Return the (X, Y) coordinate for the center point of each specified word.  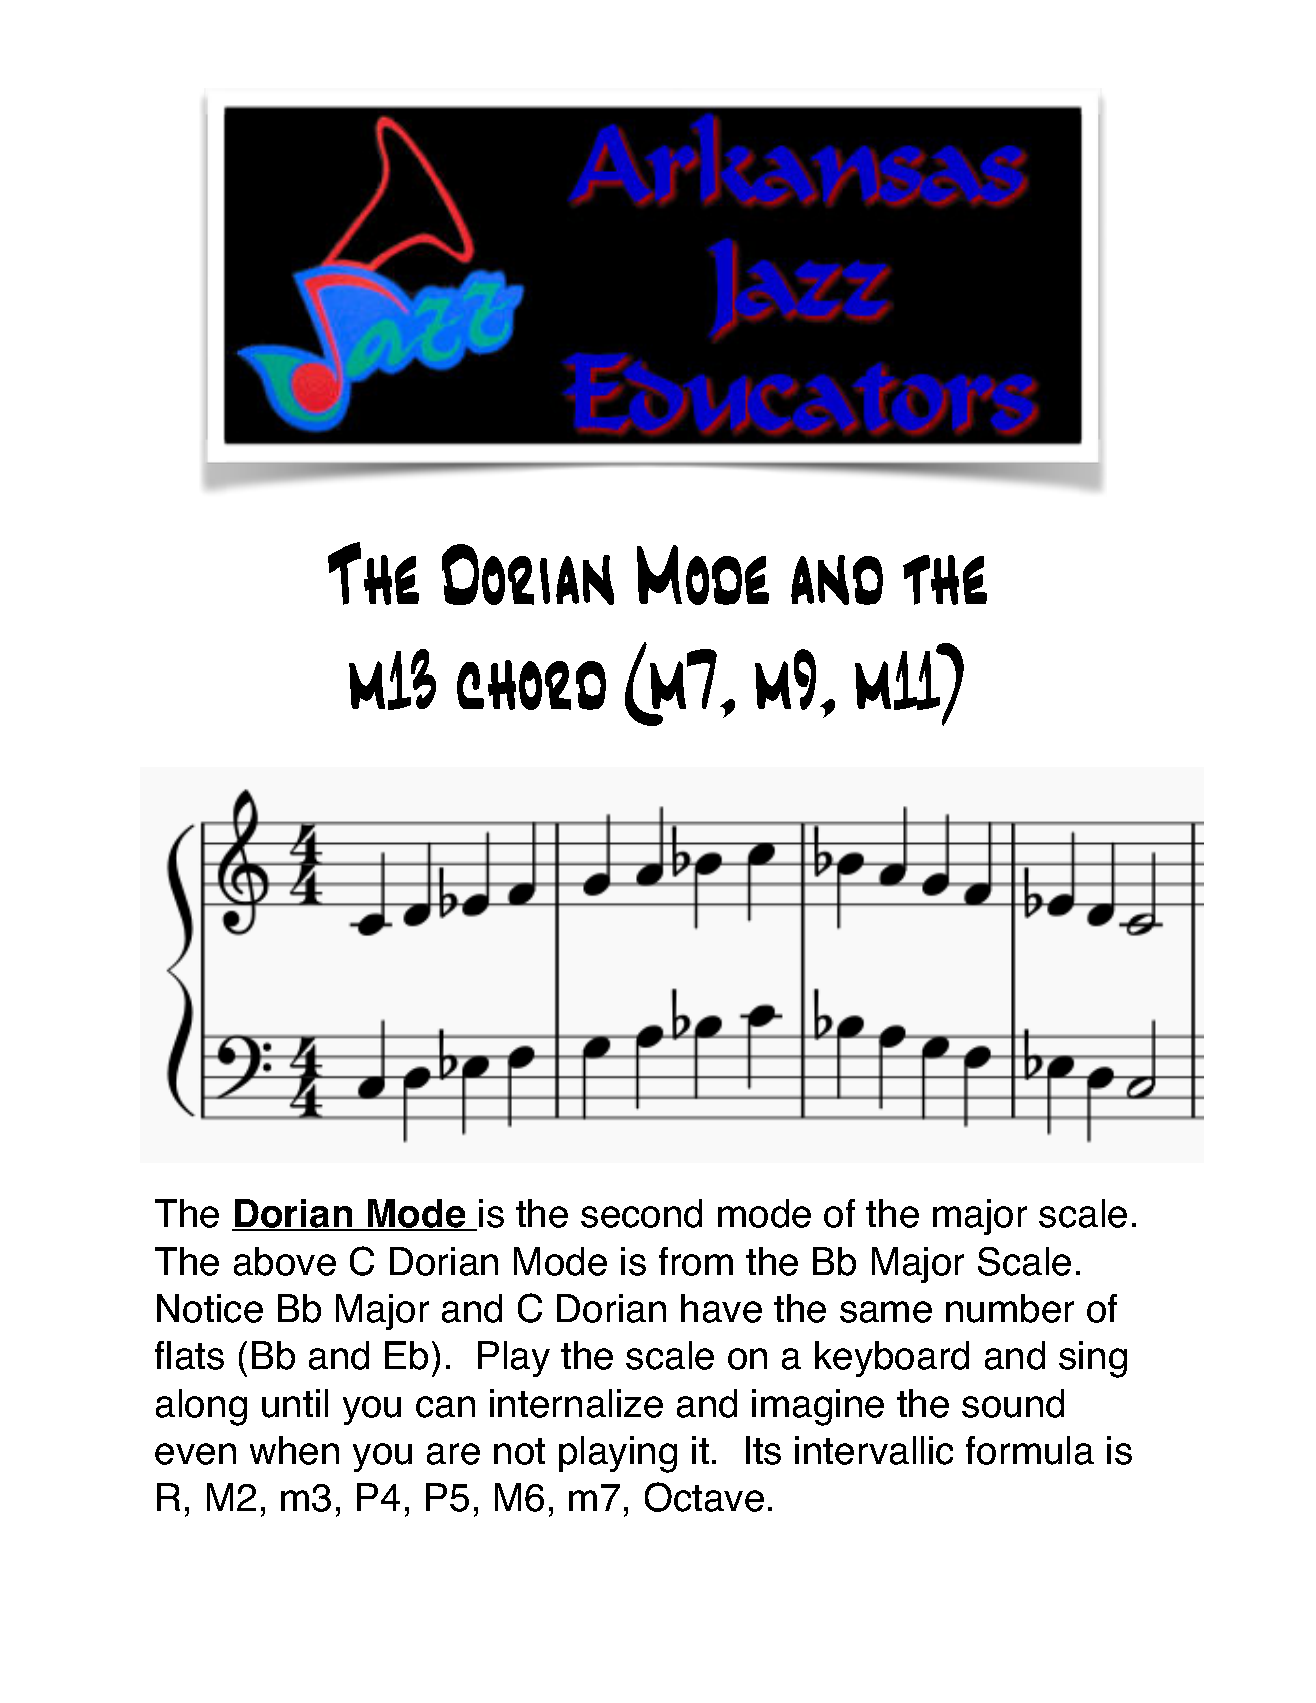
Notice (210, 1308)
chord (531, 685)
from (696, 1261)
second (641, 1213)
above (285, 1261)
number (1010, 1308)
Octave (704, 1497)
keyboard (892, 1359)
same (886, 1312)
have (721, 1308)
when (294, 1450)
